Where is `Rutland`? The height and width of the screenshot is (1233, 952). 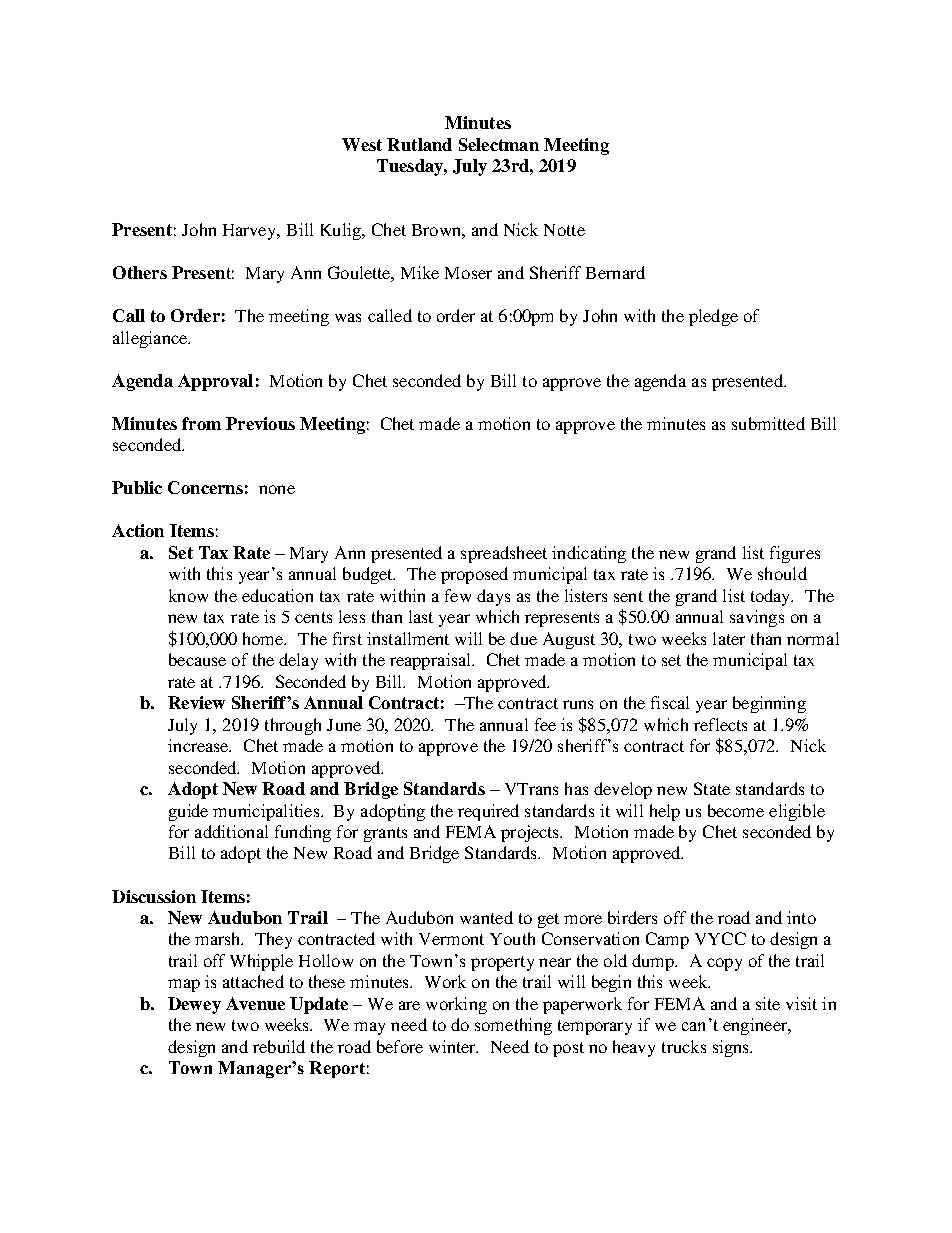 Rutland is located at coordinates (419, 144).
